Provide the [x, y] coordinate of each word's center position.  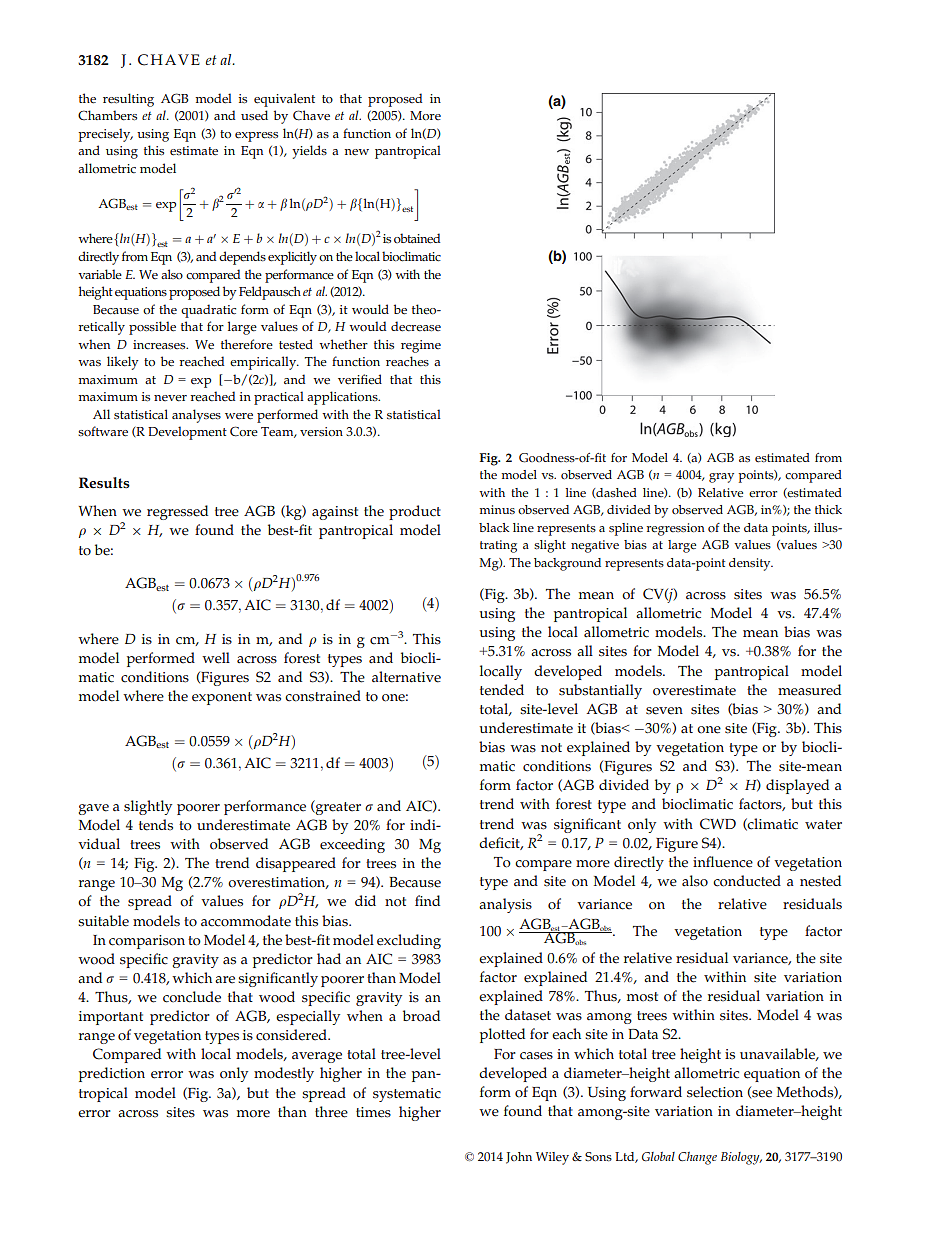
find [427, 900]
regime [421, 346]
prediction [112, 1074]
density [751, 564]
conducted [747, 881]
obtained [417, 238]
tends [156, 825]
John [519, 1158]
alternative [406, 677]
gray [721, 478]
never [170, 398]
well [216, 658]
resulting [128, 100]
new [356, 152]
